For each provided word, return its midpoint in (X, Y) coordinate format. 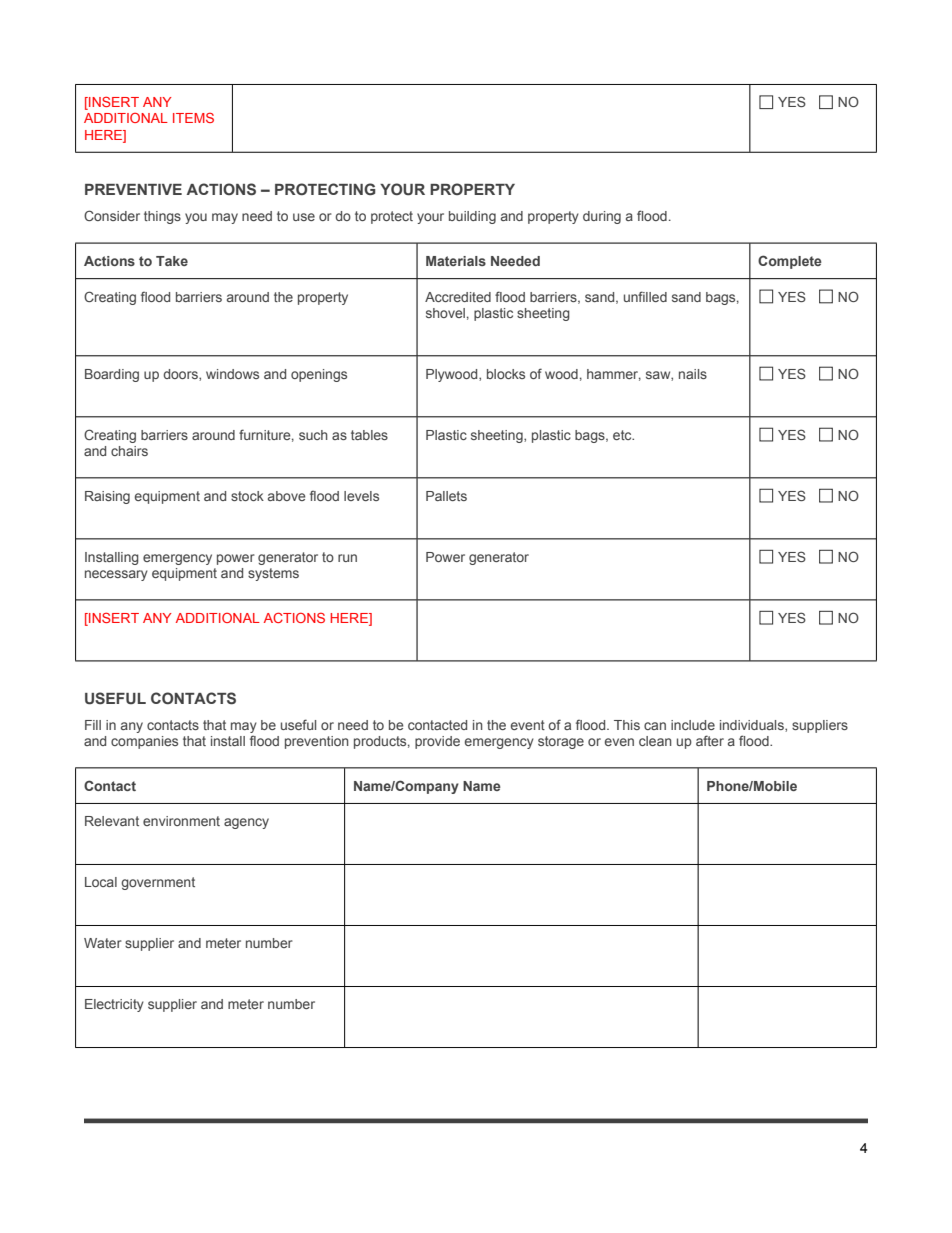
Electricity (114, 1005)
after (710, 740)
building (472, 217)
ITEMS (193, 118)
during (602, 217)
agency (246, 823)
